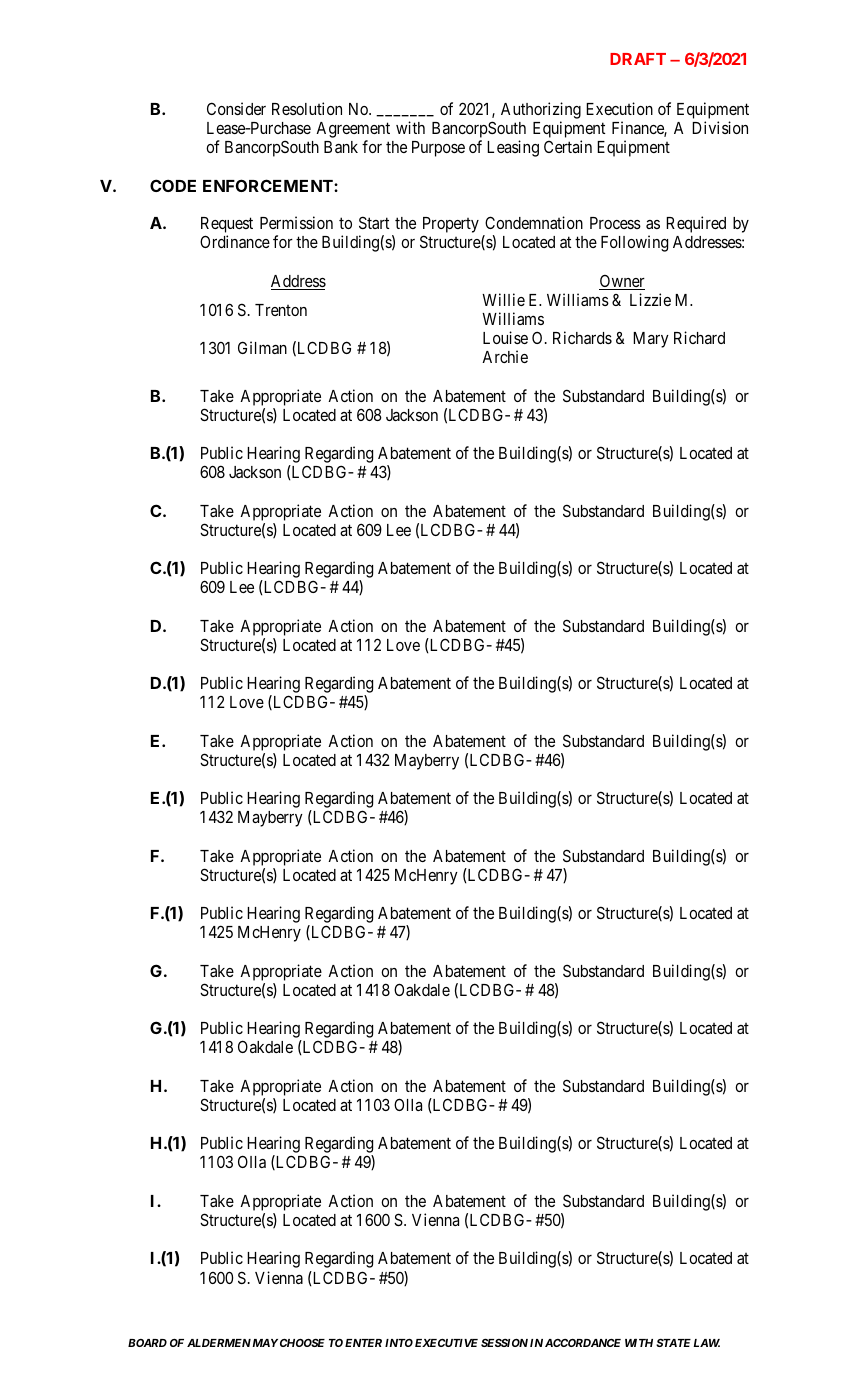 The width and height of the screenshot is (849, 1400). I want to click on Consider, so click(236, 108).
